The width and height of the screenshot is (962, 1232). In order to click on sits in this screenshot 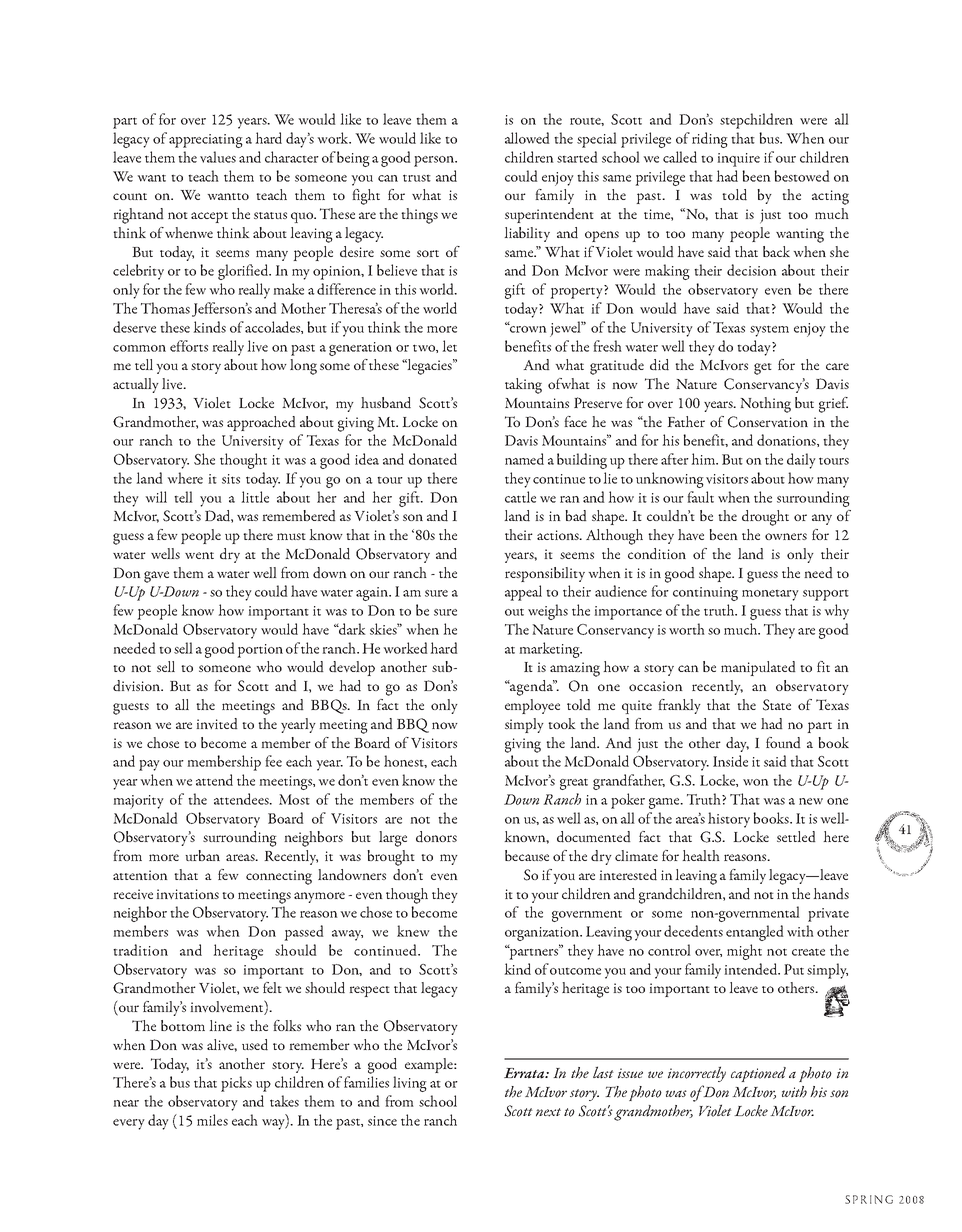, I will do `click(231, 479)`.
